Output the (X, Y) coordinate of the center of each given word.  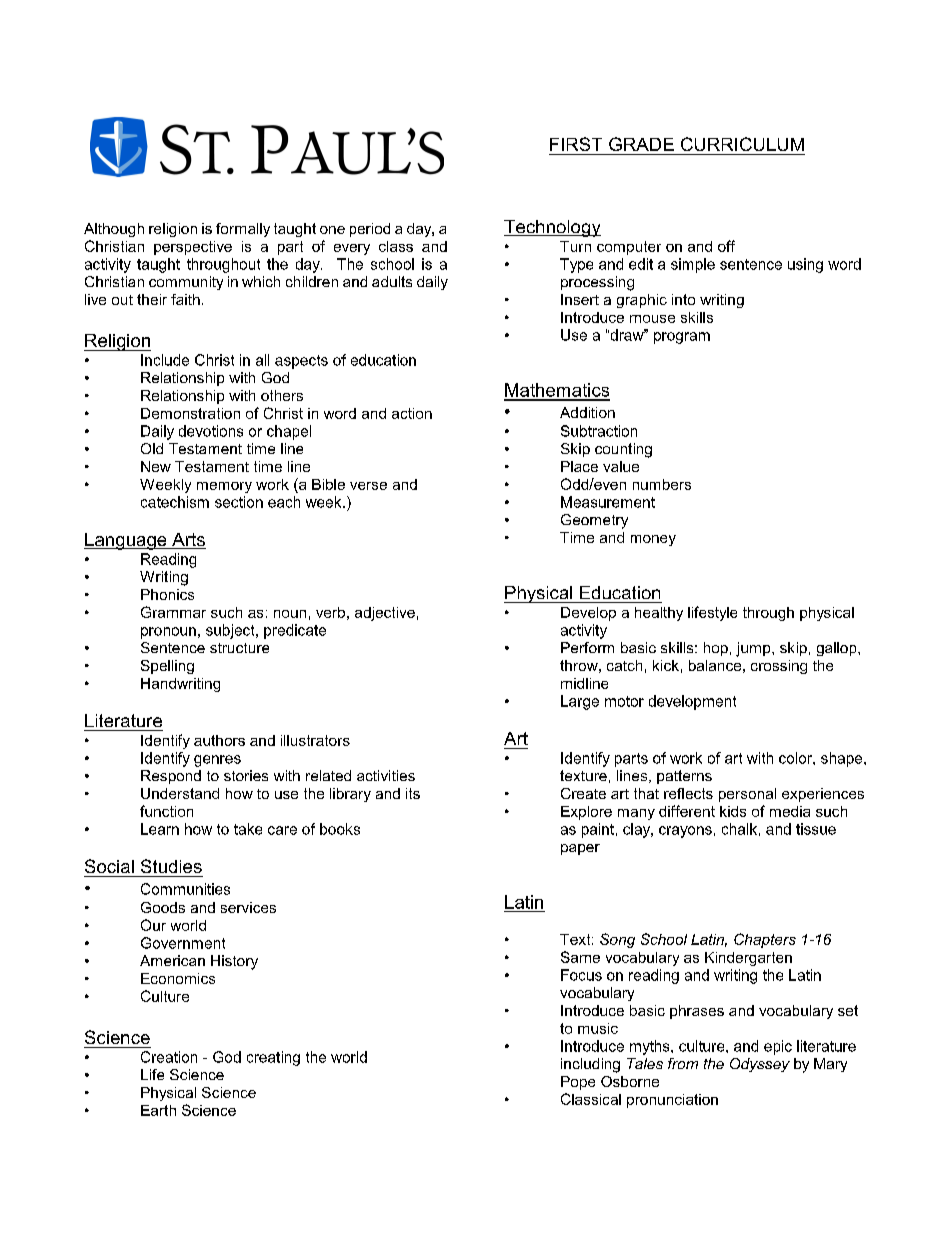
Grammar (173, 612)
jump (754, 649)
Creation (169, 1057)
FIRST (576, 144)
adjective (385, 614)
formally (243, 230)
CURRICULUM (742, 144)
